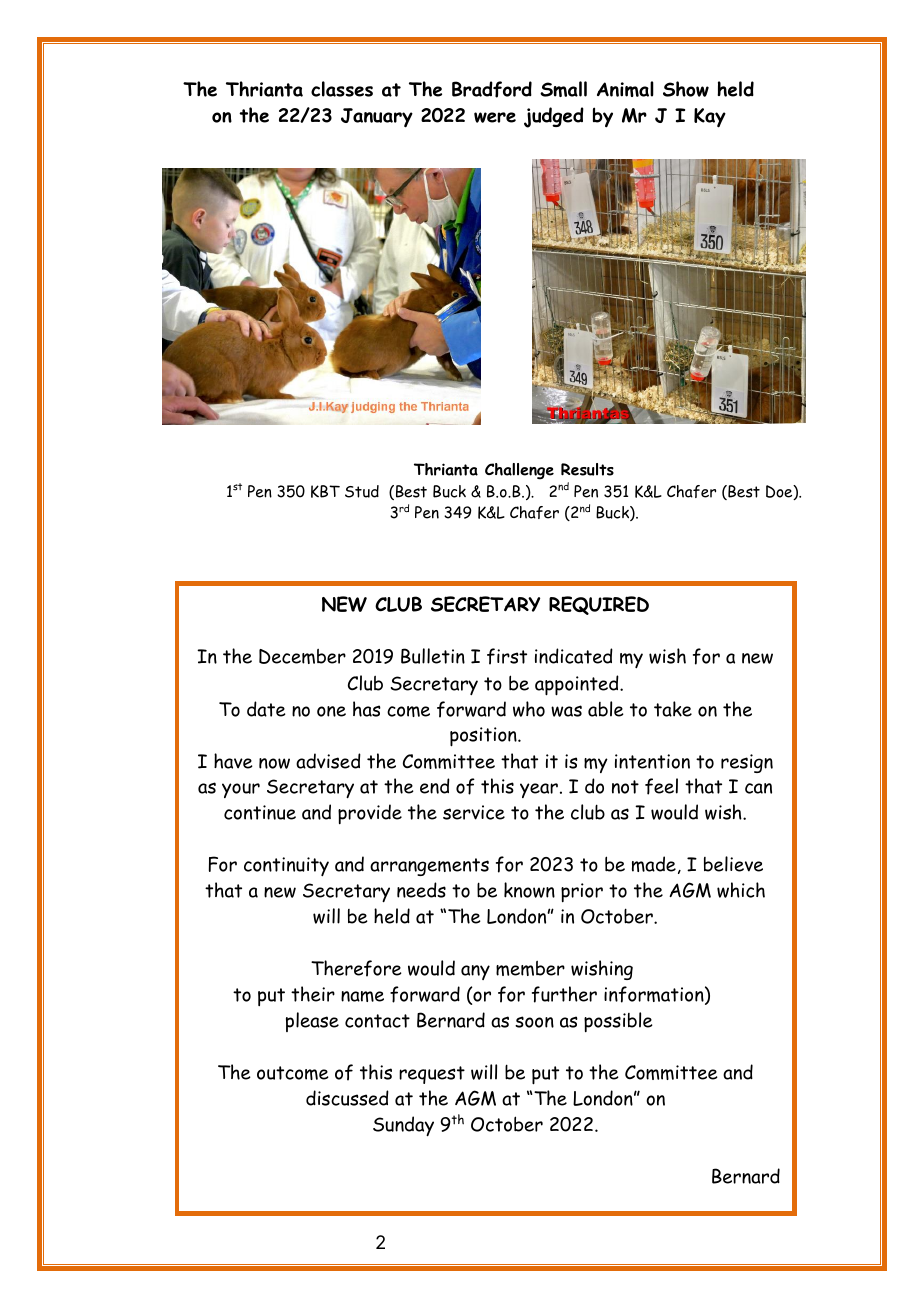 The height and width of the image is (1308, 924). What do you see at coordinates (432, 1075) in the image?
I see `request` at bounding box center [432, 1075].
